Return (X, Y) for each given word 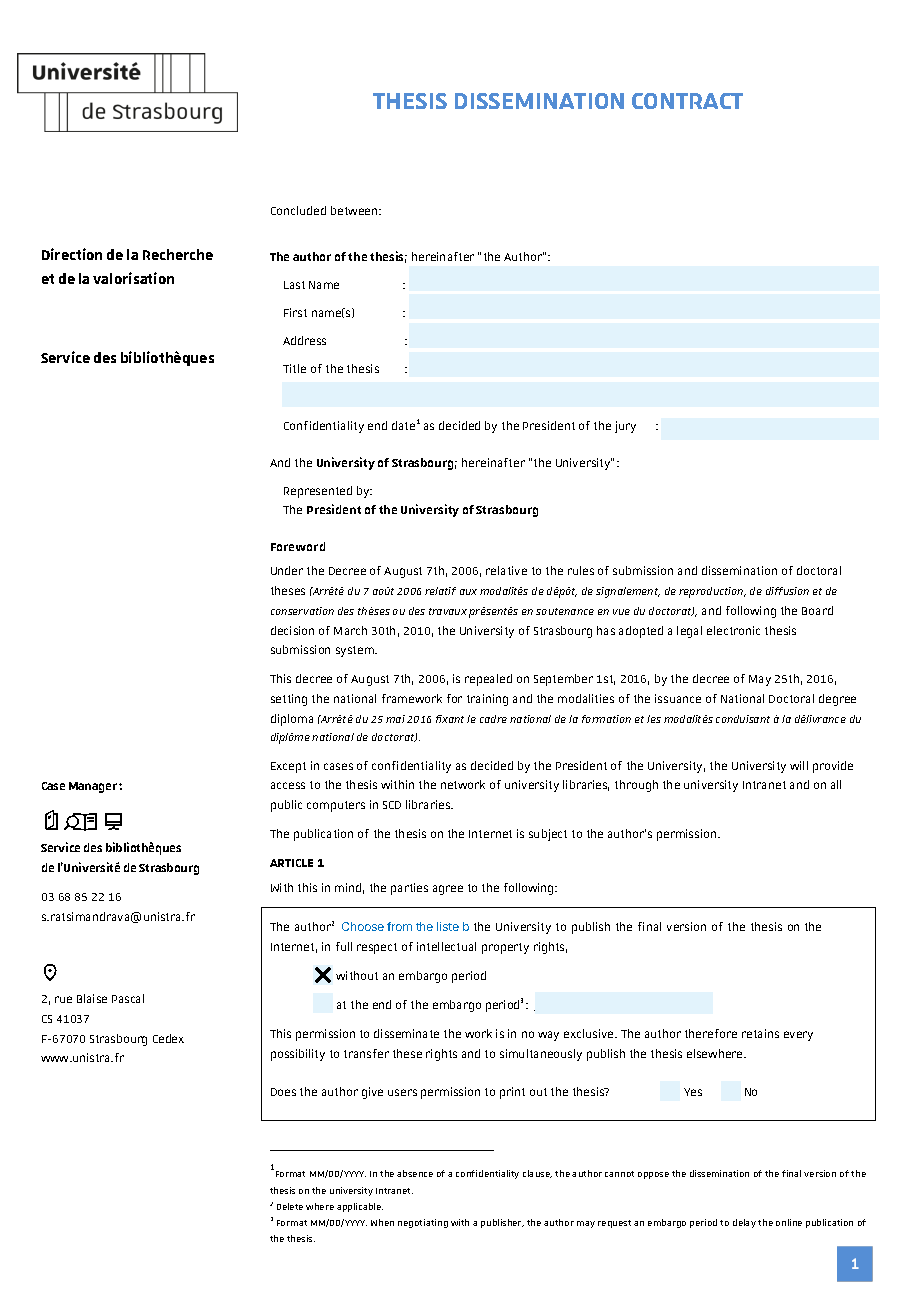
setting (289, 700)
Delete (290, 1206)
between (355, 210)
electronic (733, 630)
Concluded (298, 210)
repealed (488, 680)
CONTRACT (687, 101)
